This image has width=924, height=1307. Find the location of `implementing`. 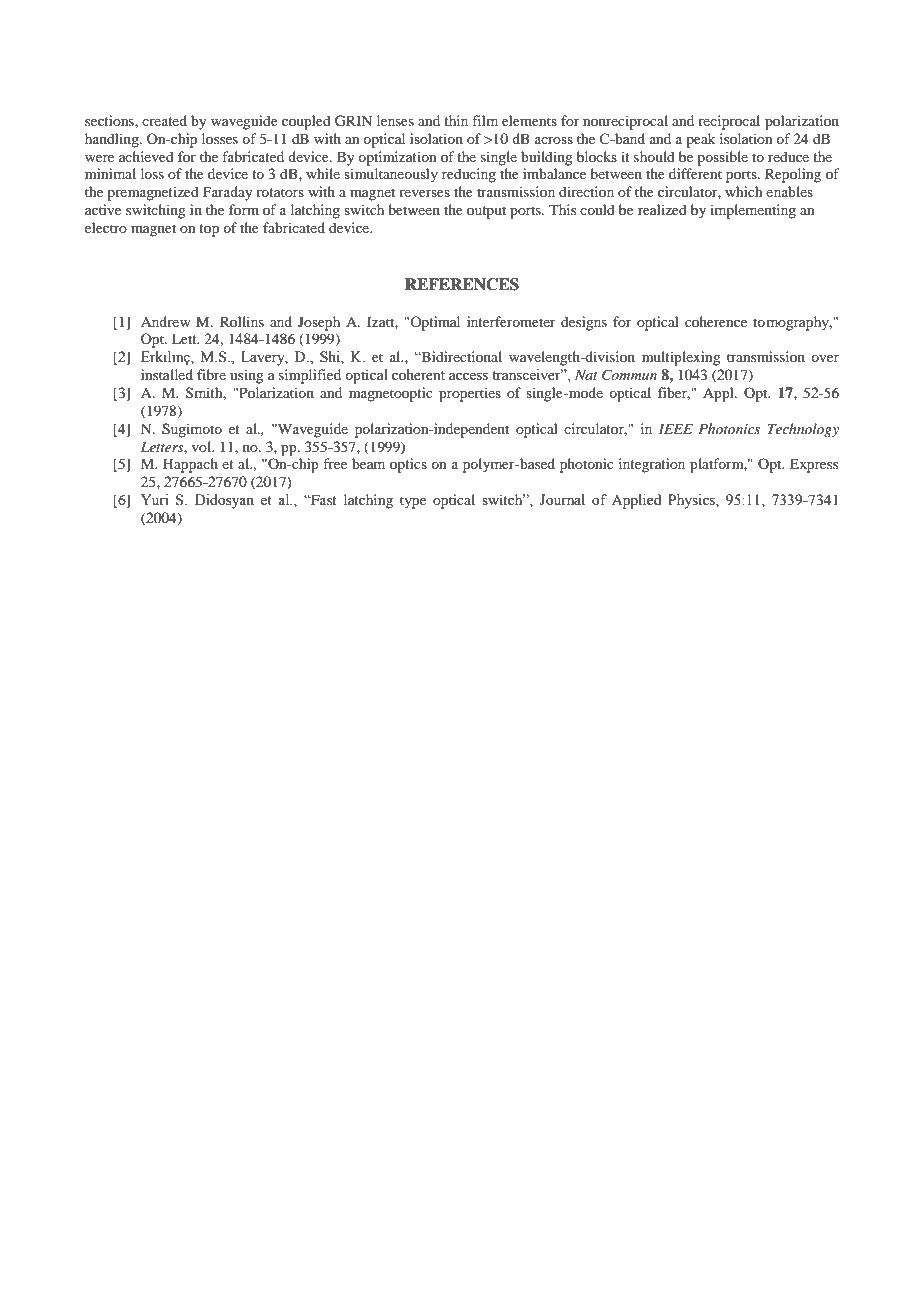

implementing is located at coordinates (753, 211).
